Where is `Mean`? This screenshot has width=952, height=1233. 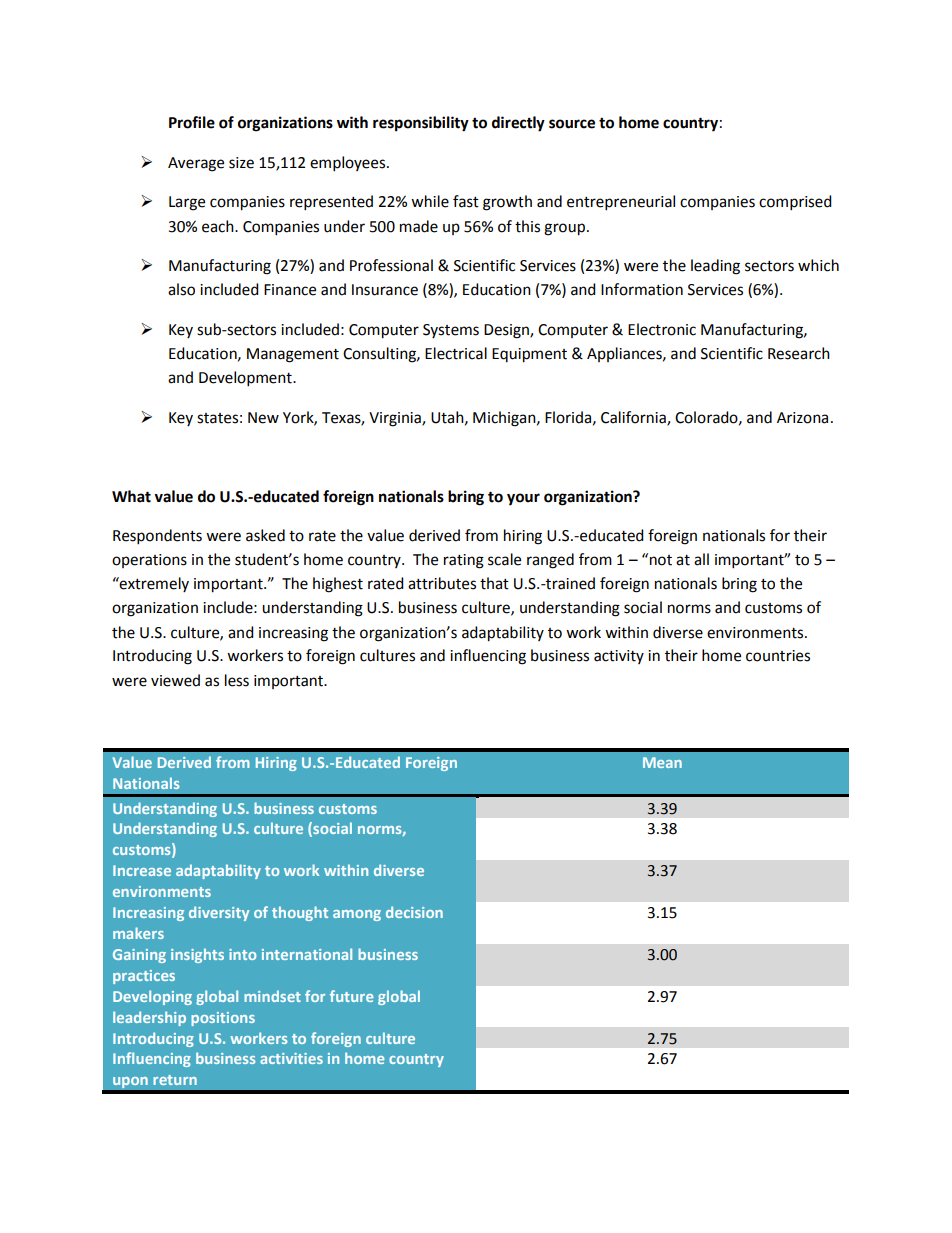
Mean is located at coordinates (662, 762).
